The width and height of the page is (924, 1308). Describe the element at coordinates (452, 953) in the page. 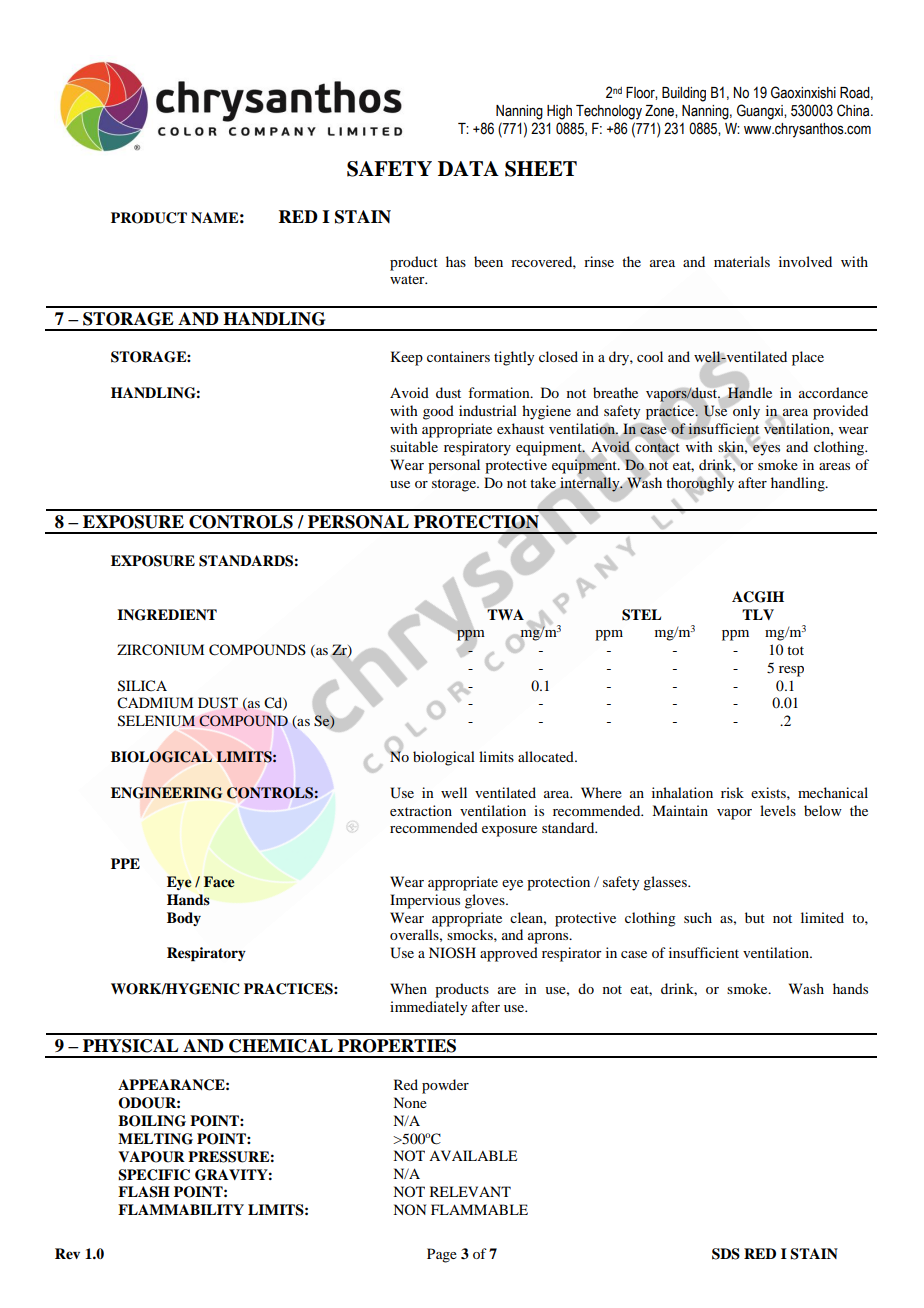

I see `NIOSH` at that location.
